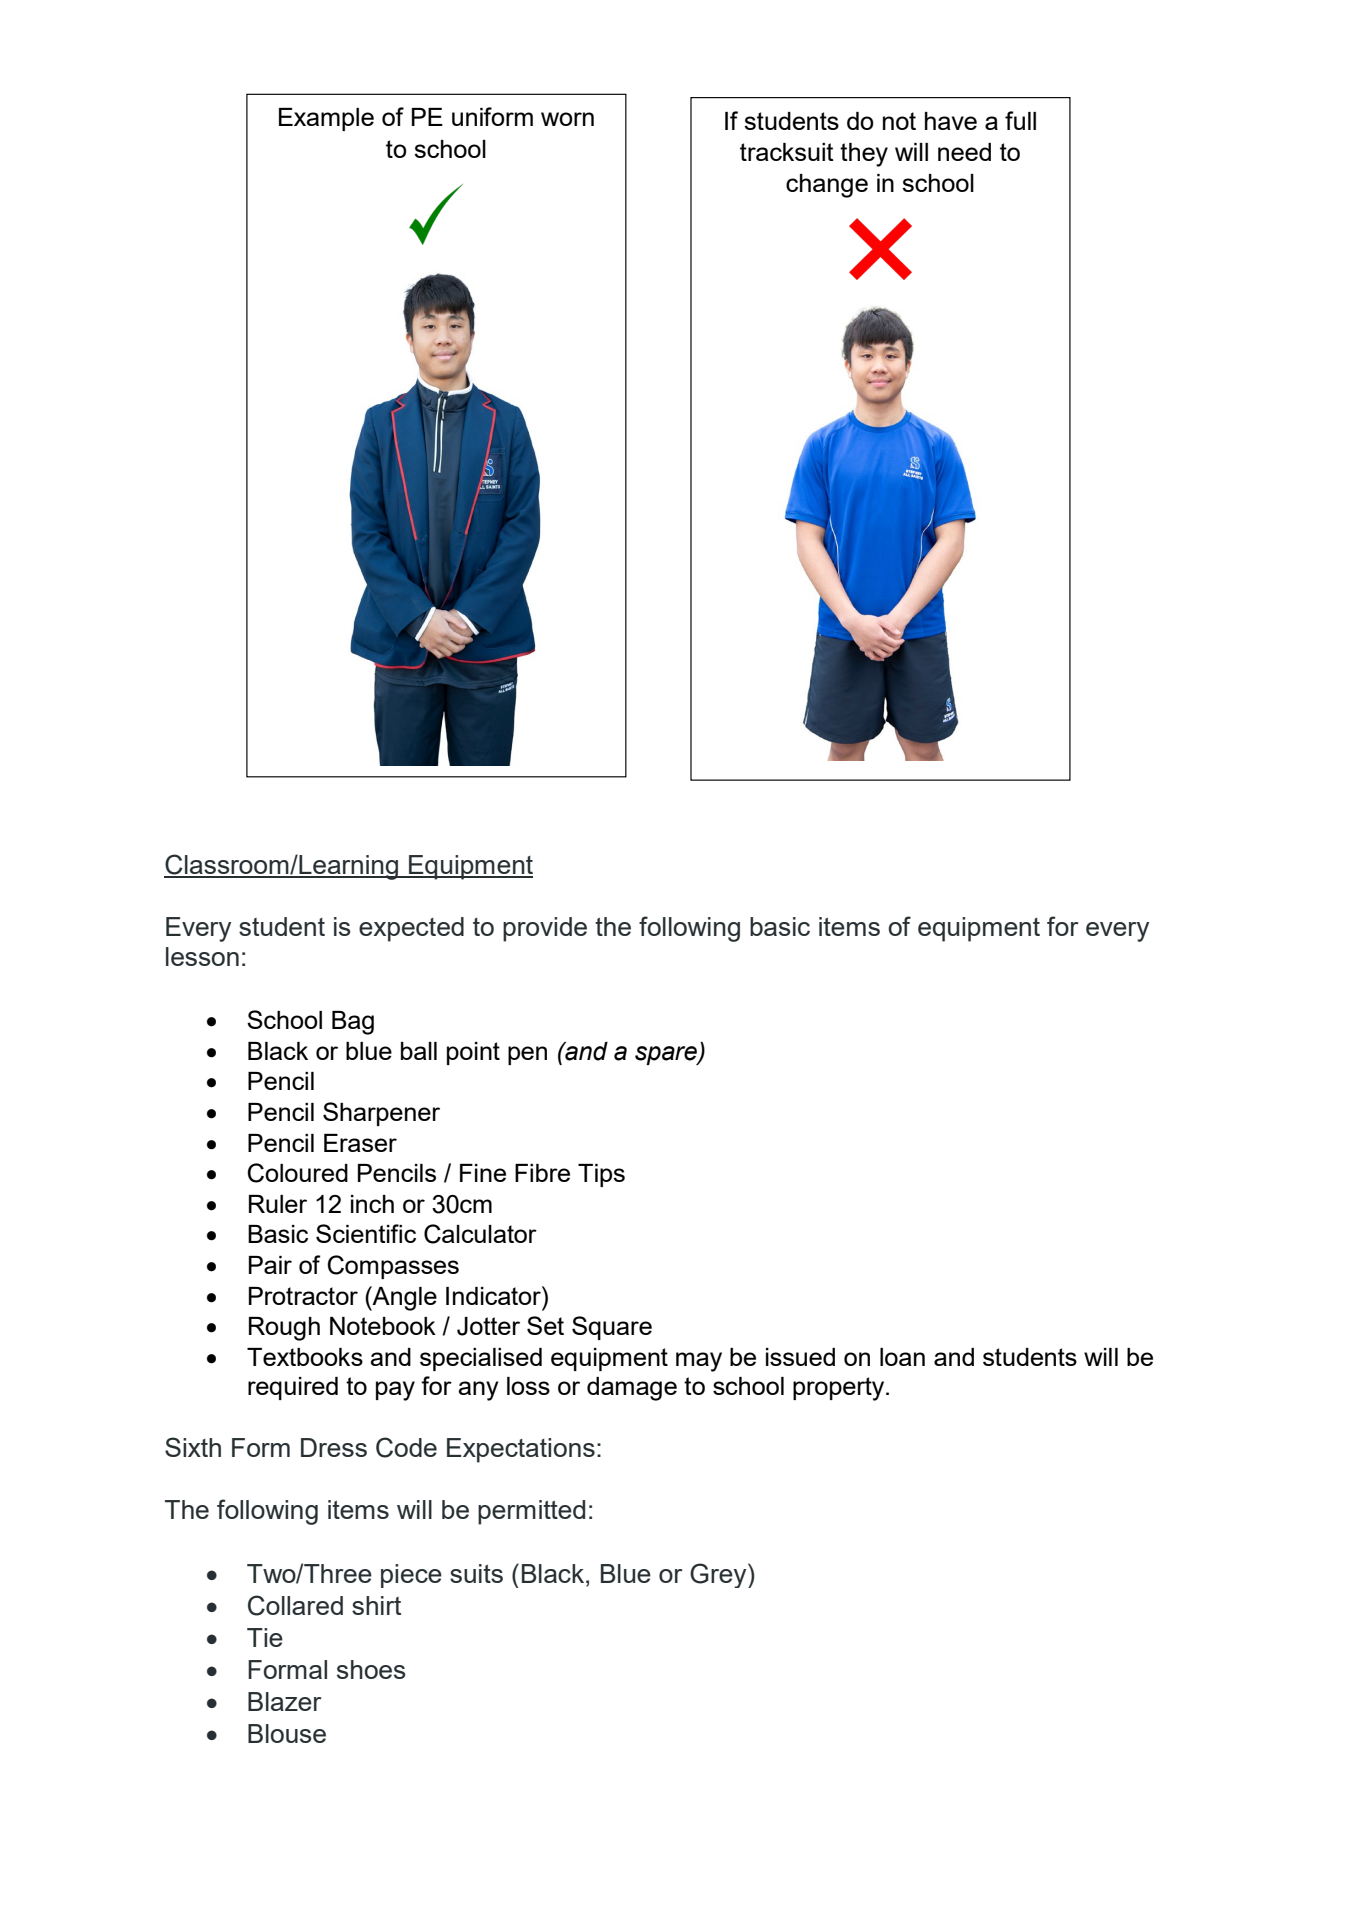 The image size is (1361, 1925). Describe the element at coordinates (964, 152) in the document. I see `need` at that location.
